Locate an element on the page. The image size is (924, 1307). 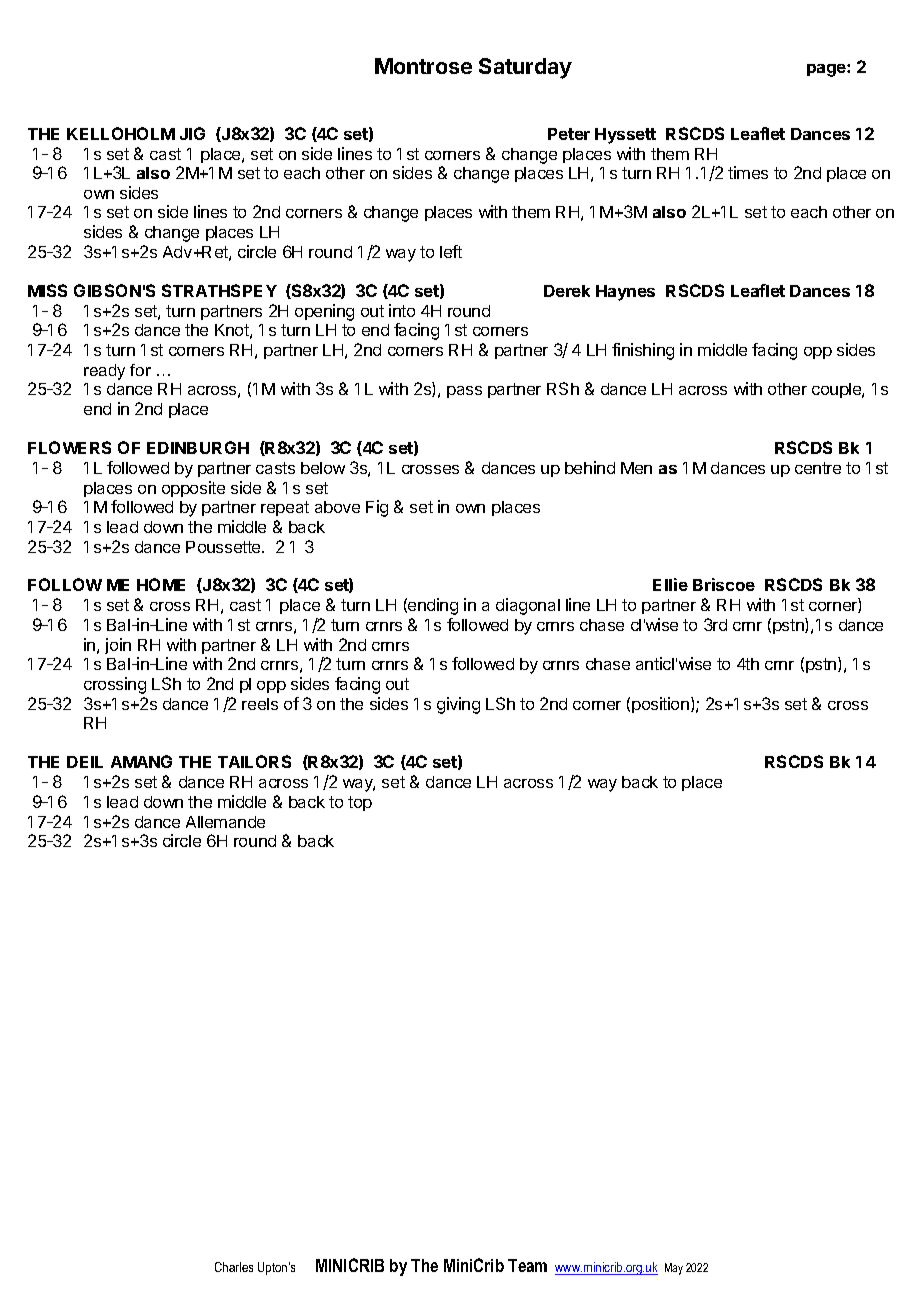
Montrose is located at coordinates (423, 66).
